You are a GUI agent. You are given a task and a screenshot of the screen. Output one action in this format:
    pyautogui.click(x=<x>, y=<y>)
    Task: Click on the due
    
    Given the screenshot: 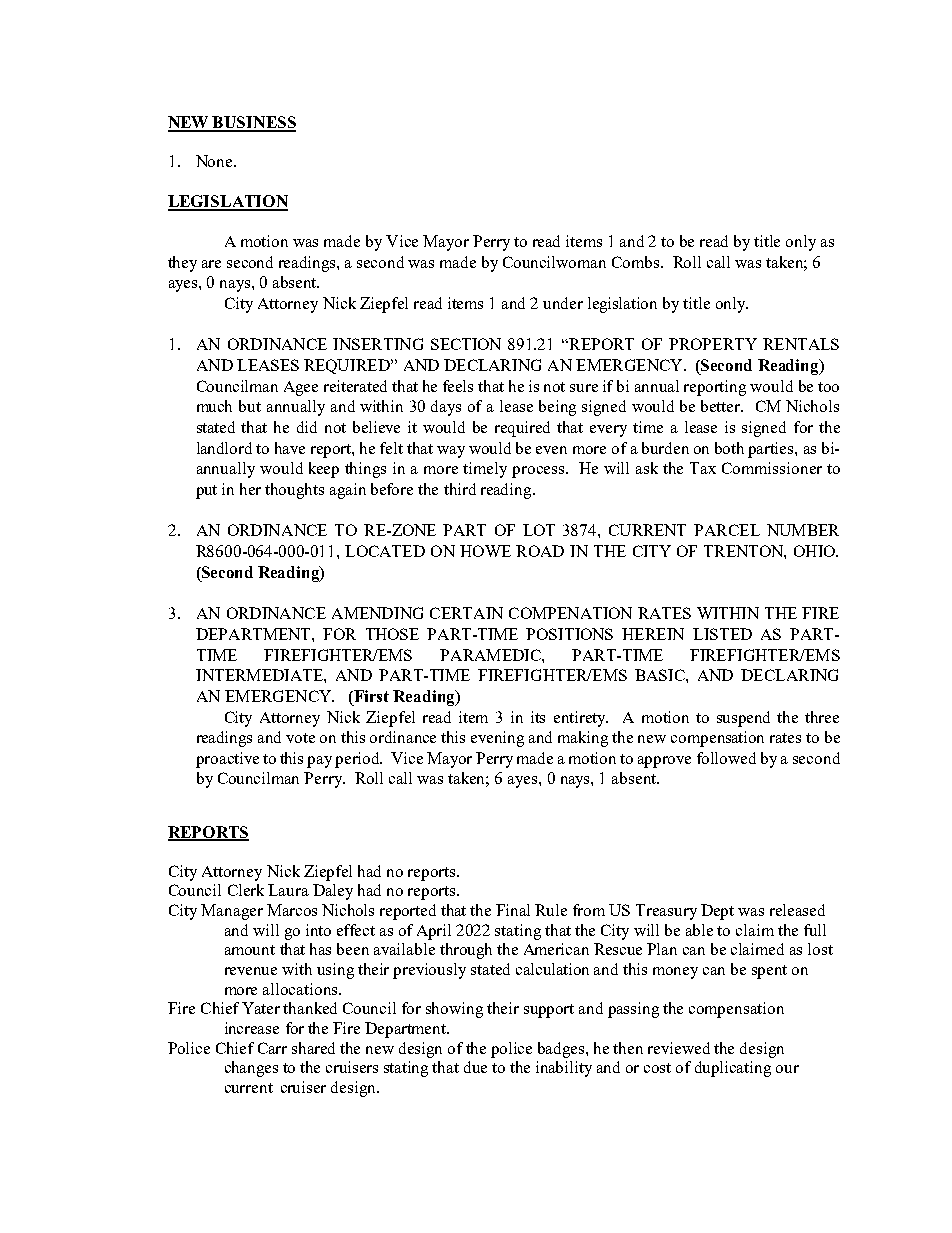 What is the action you would take?
    pyautogui.click(x=475, y=1067)
